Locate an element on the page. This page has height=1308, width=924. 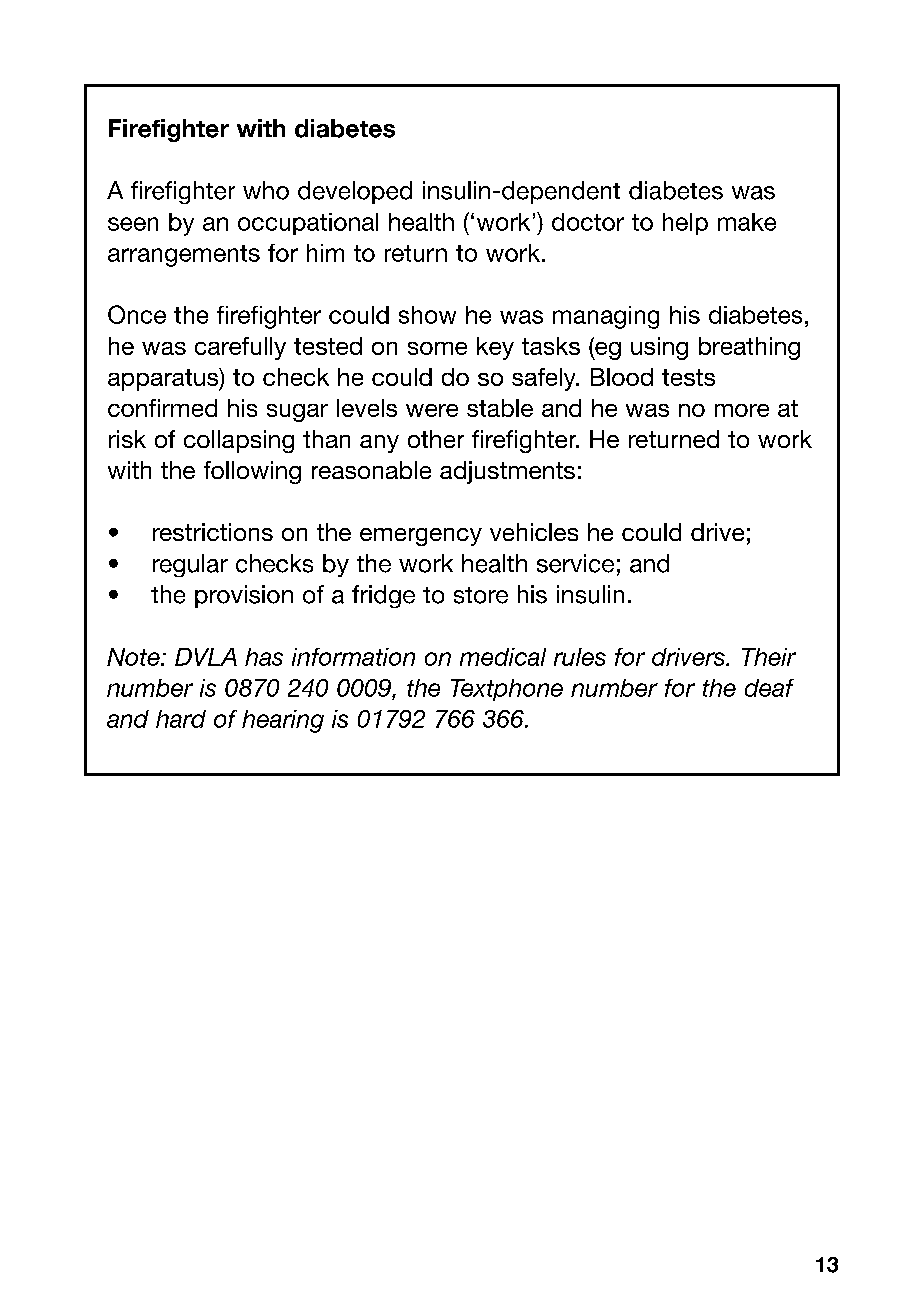
developed is located at coordinates (355, 192).
